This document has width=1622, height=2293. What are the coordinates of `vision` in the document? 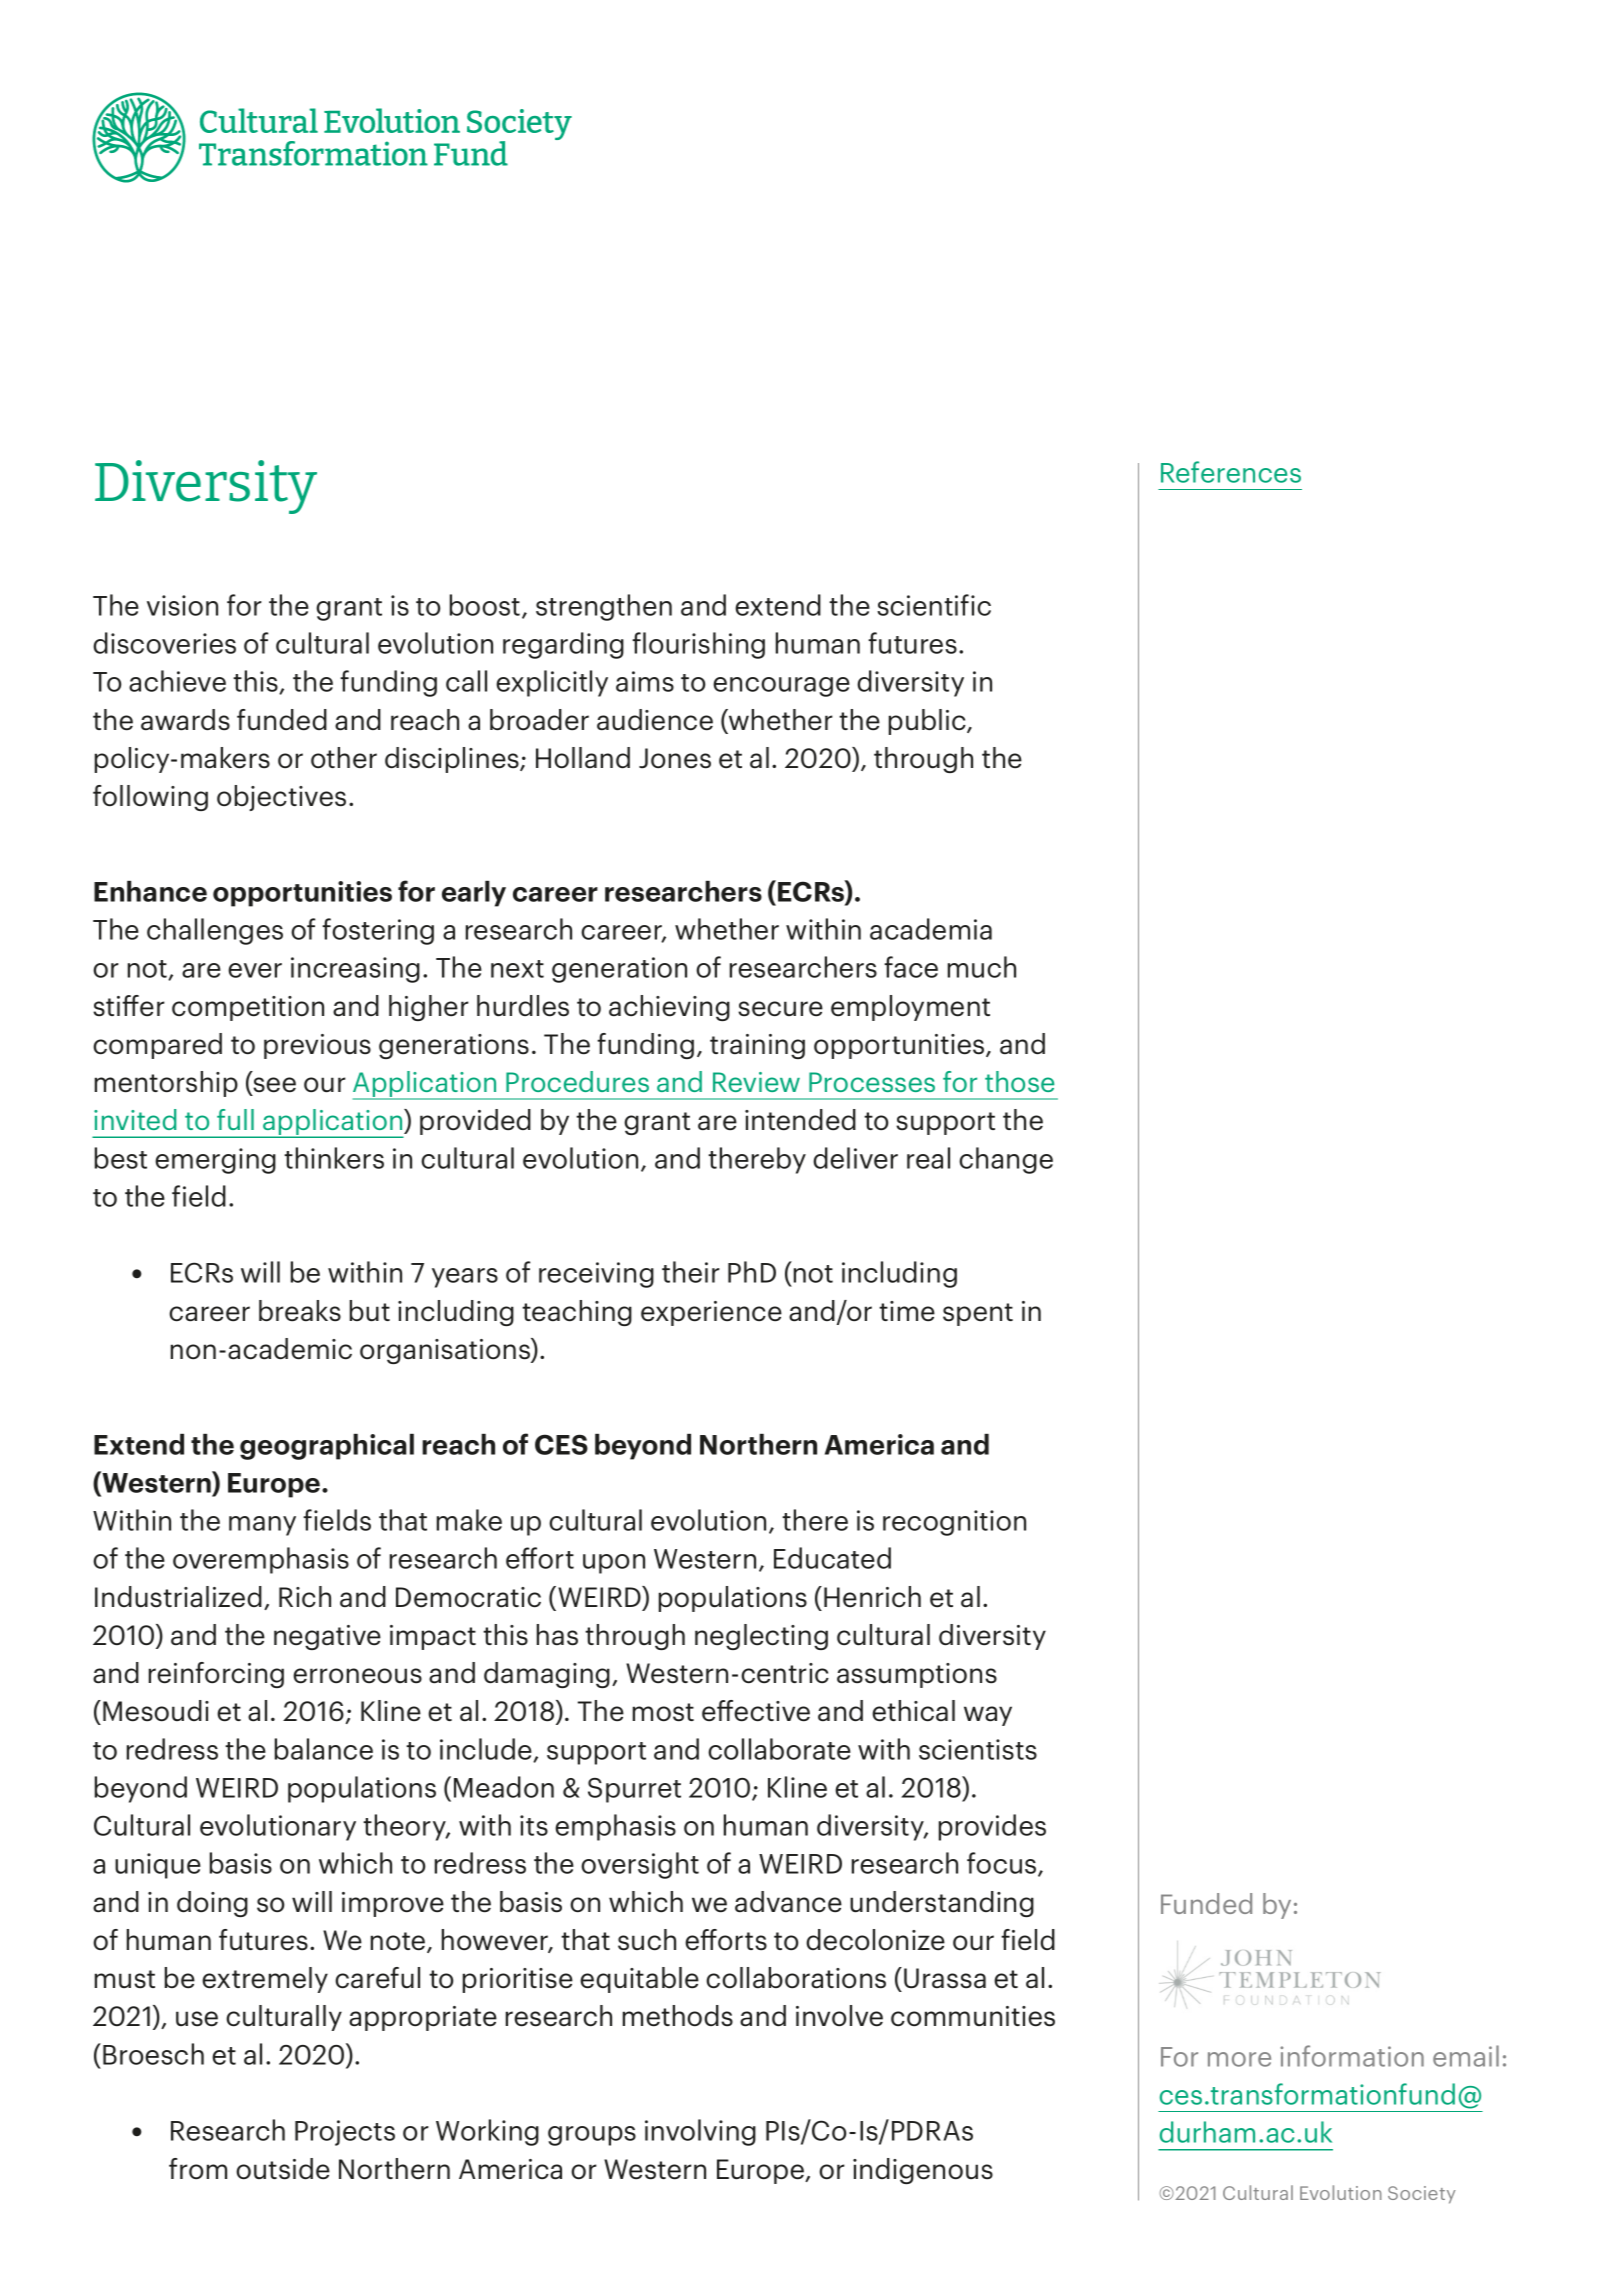 It's located at (182, 605).
